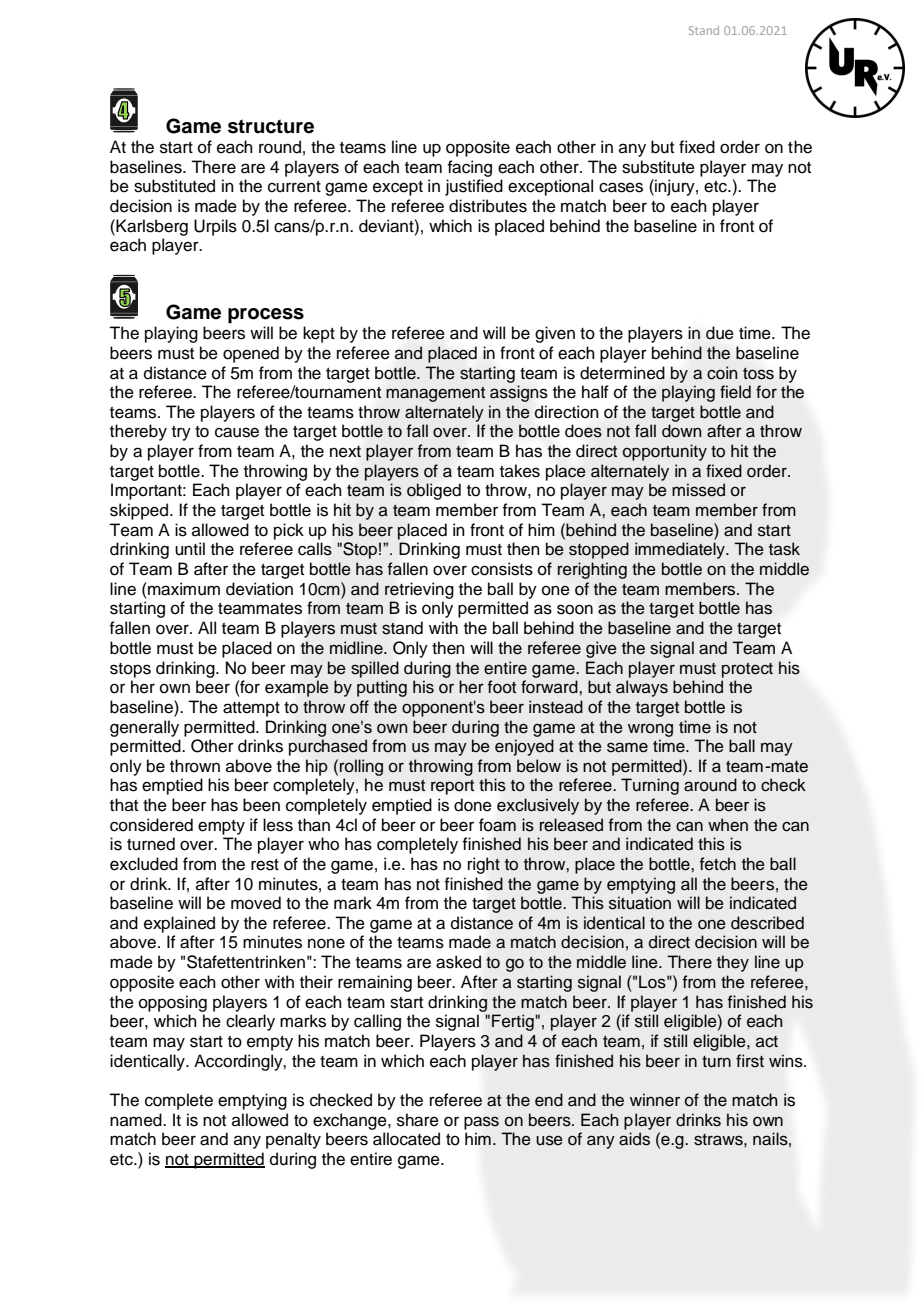 The width and height of the screenshot is (924, 1308). I want to click on cases, so click(621, 187).
